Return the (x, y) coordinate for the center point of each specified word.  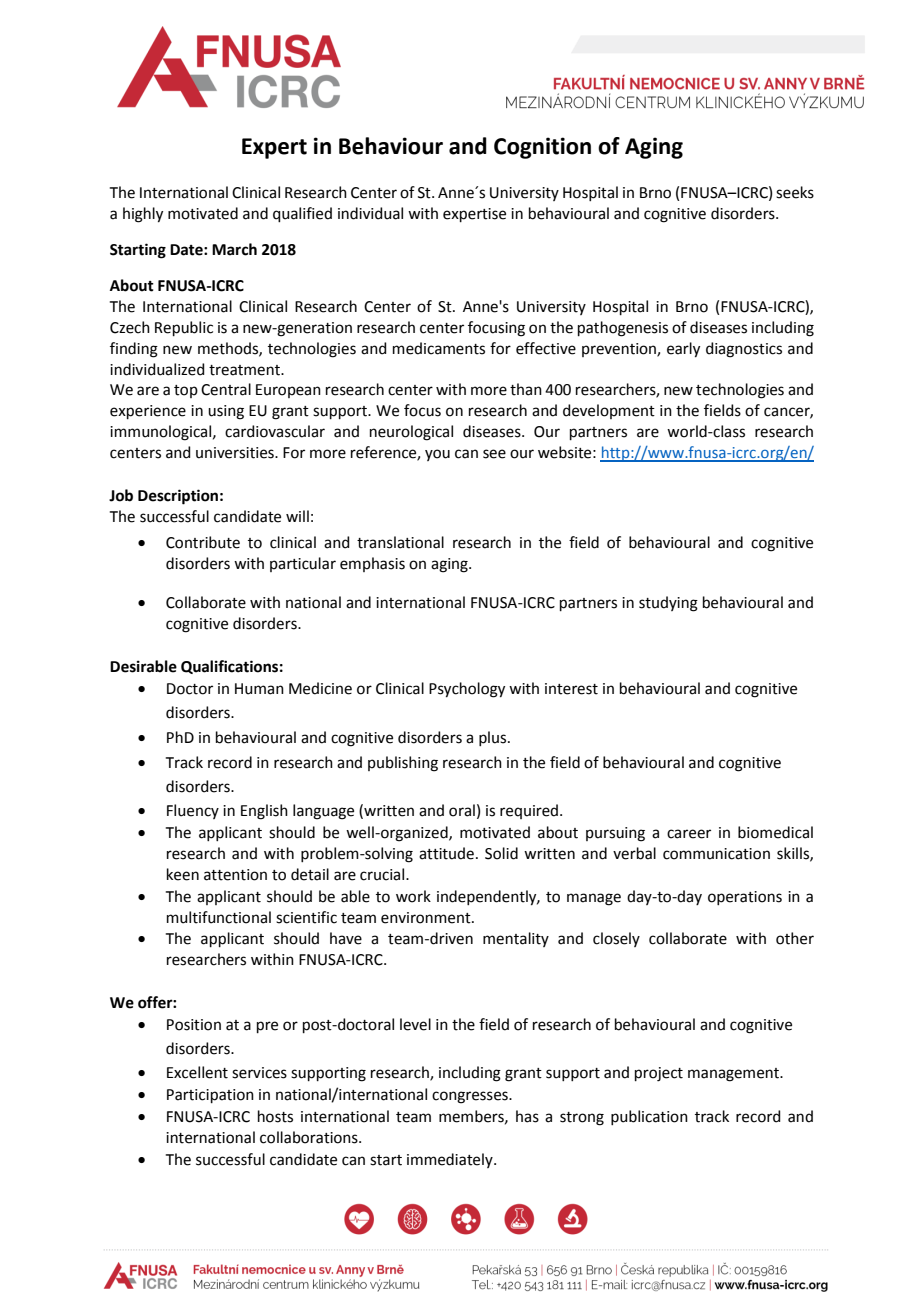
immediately (451, 1160)
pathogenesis (623, 329)
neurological (411, 433)
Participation (210, 1096)
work (413, 896)
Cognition (542, 148)
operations (745, 898)
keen (183, 874)
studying (668, 604)
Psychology (467, 690)
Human (259, 689)
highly (143, 215)
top (186, 391)
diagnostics (744, 350)
